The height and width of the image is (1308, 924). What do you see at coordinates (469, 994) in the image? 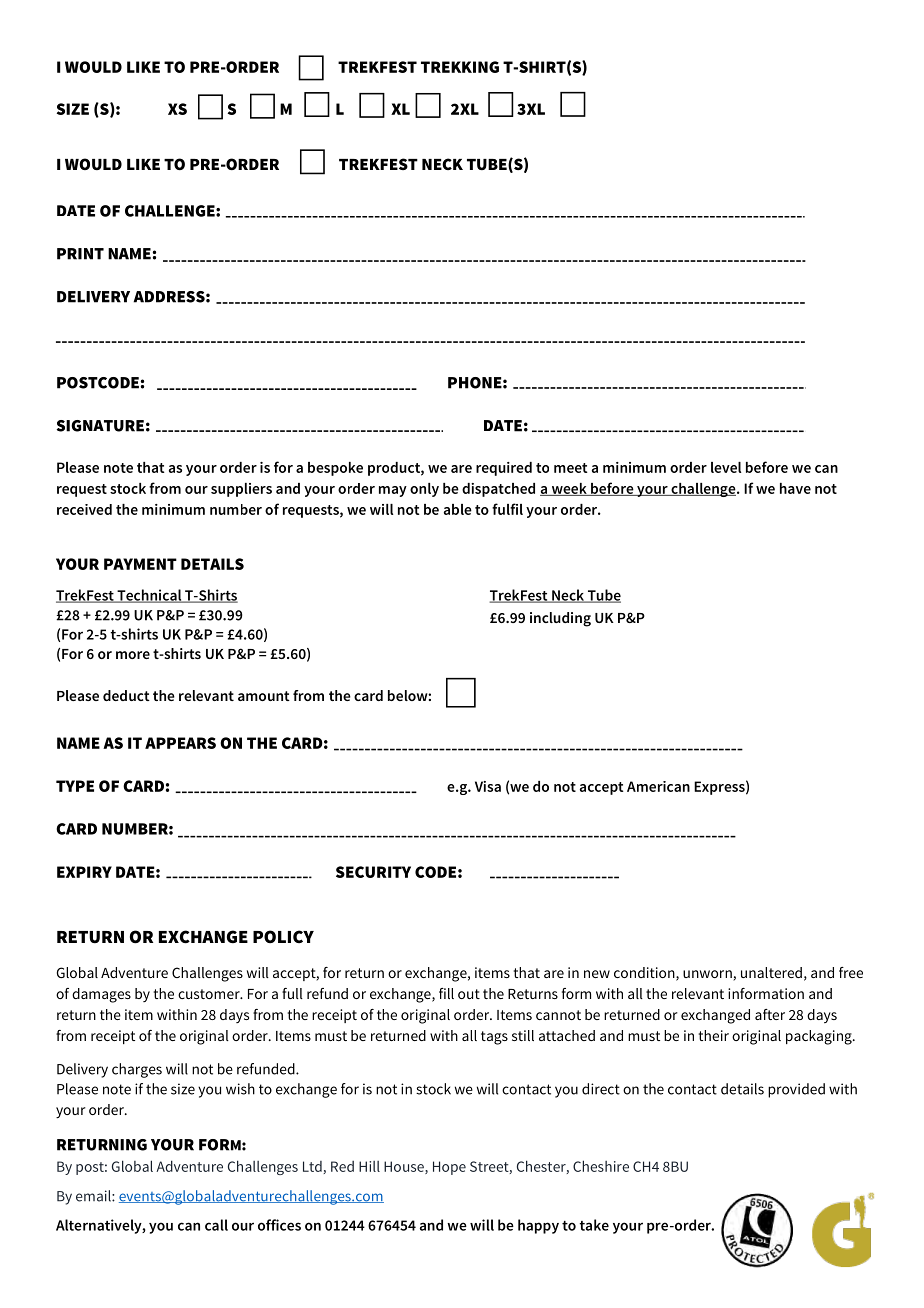
I see `out` at bounding box center [469, 994].
